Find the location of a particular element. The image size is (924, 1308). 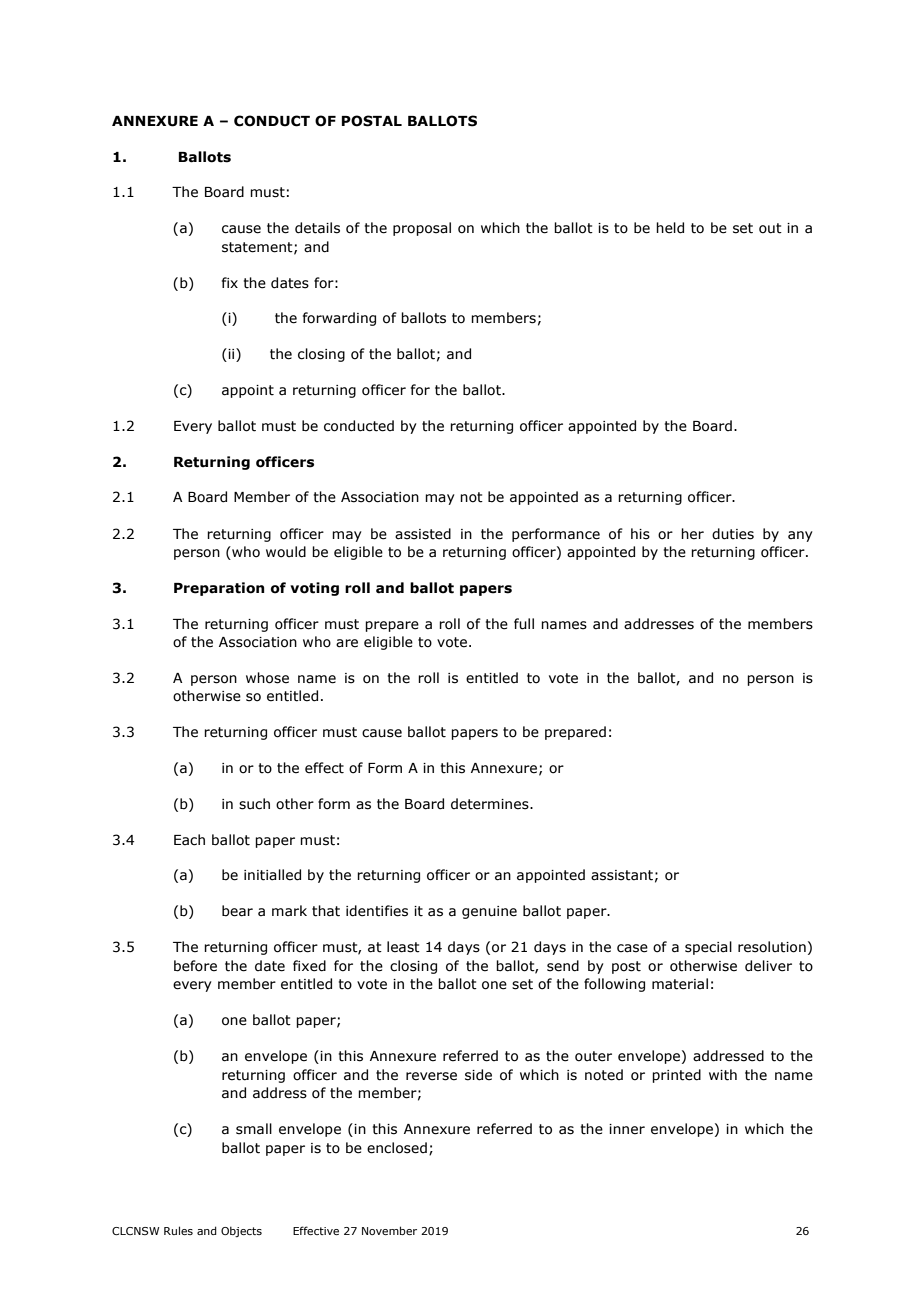

held is located at coordinates (670, 228).
